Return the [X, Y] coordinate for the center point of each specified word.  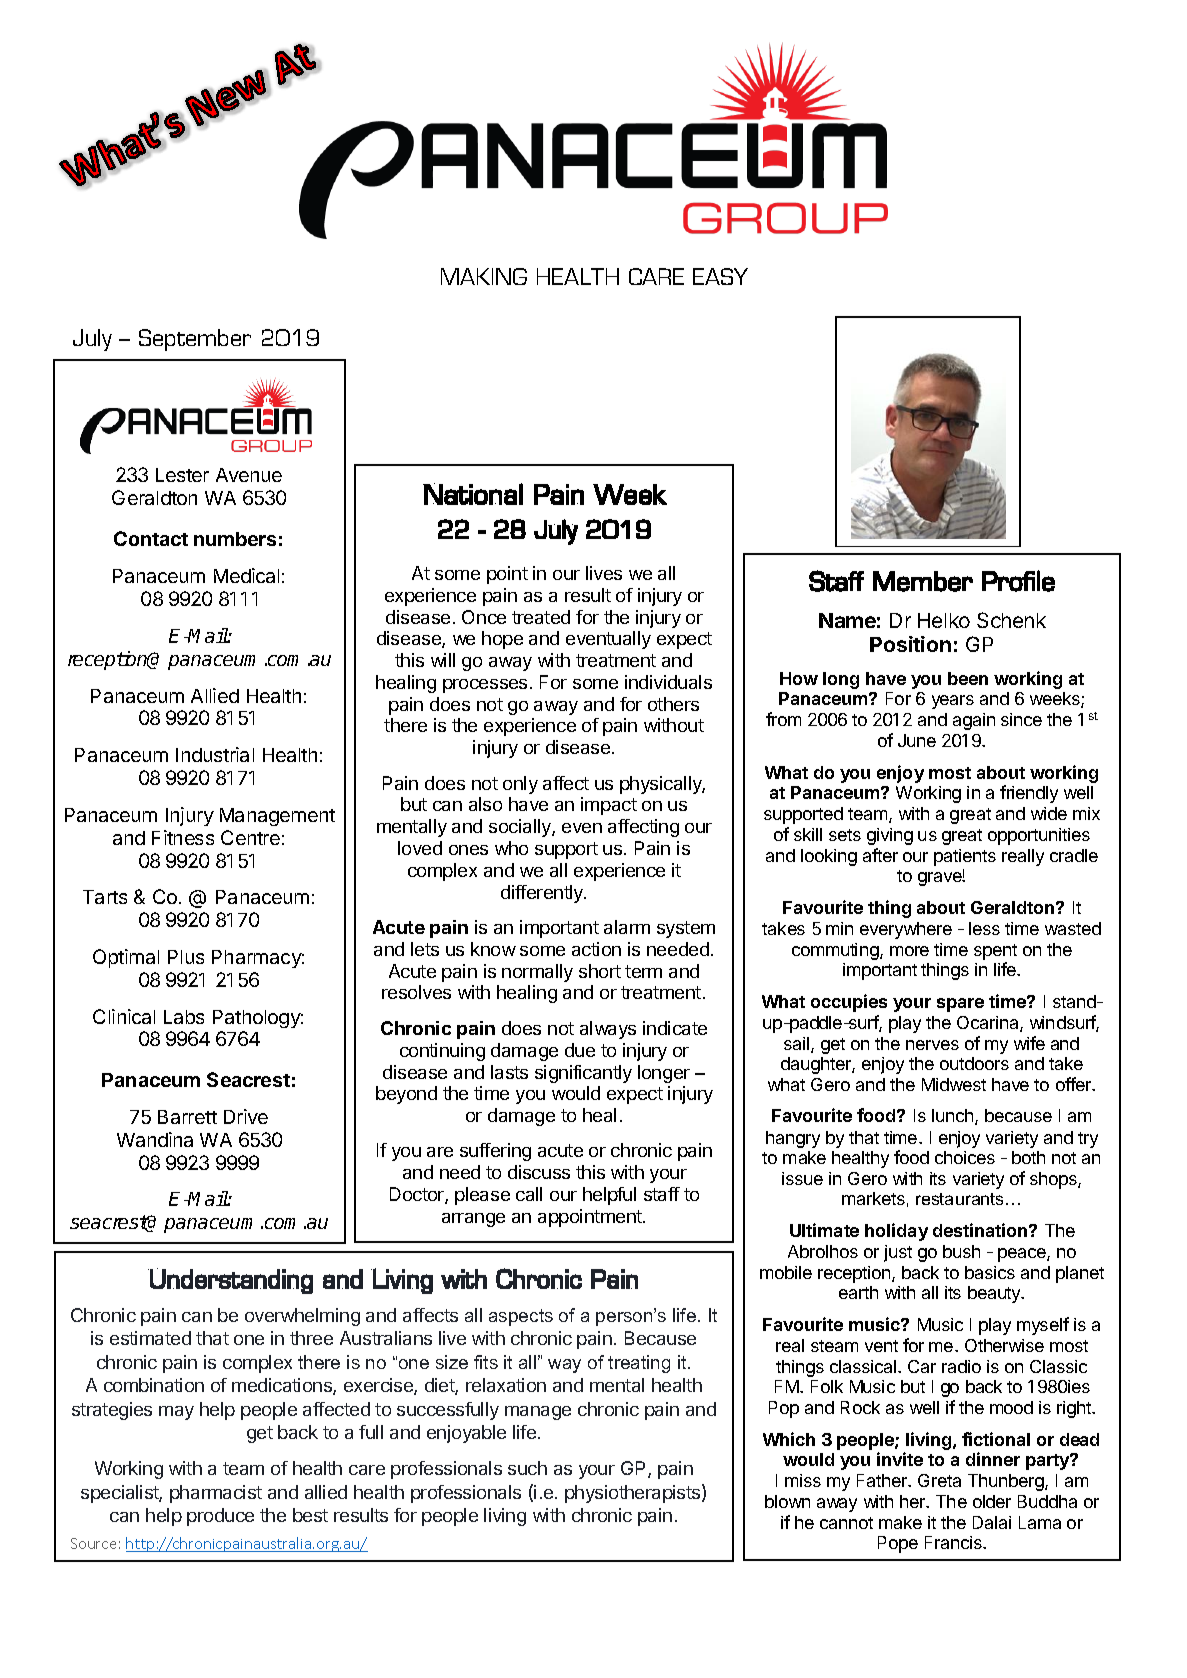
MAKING [484, 276]
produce [220, 1517]
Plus [186, 957]
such [527, 1468]
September [195, 340]
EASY [720, 276]
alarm [627, 927]
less [984, 928]
